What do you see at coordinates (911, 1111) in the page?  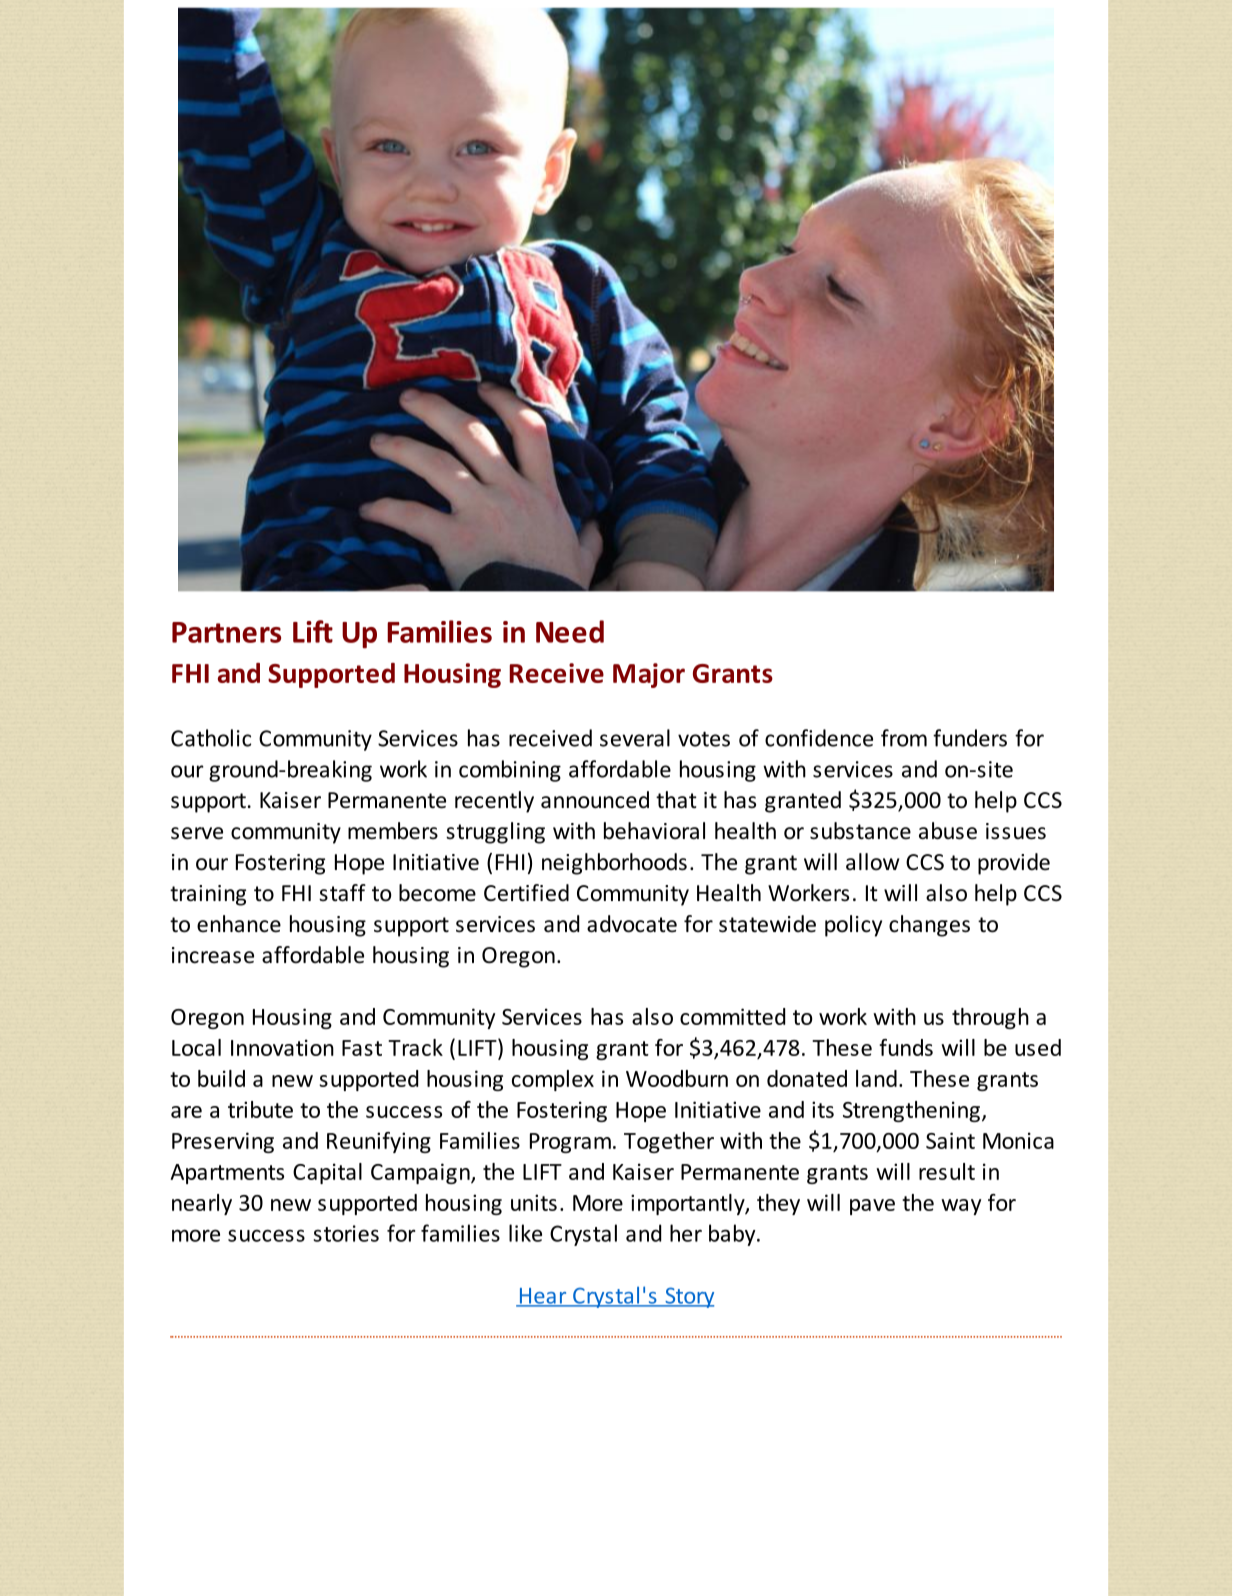 I see `Strengthening` at bounding box center [911, 1111].
